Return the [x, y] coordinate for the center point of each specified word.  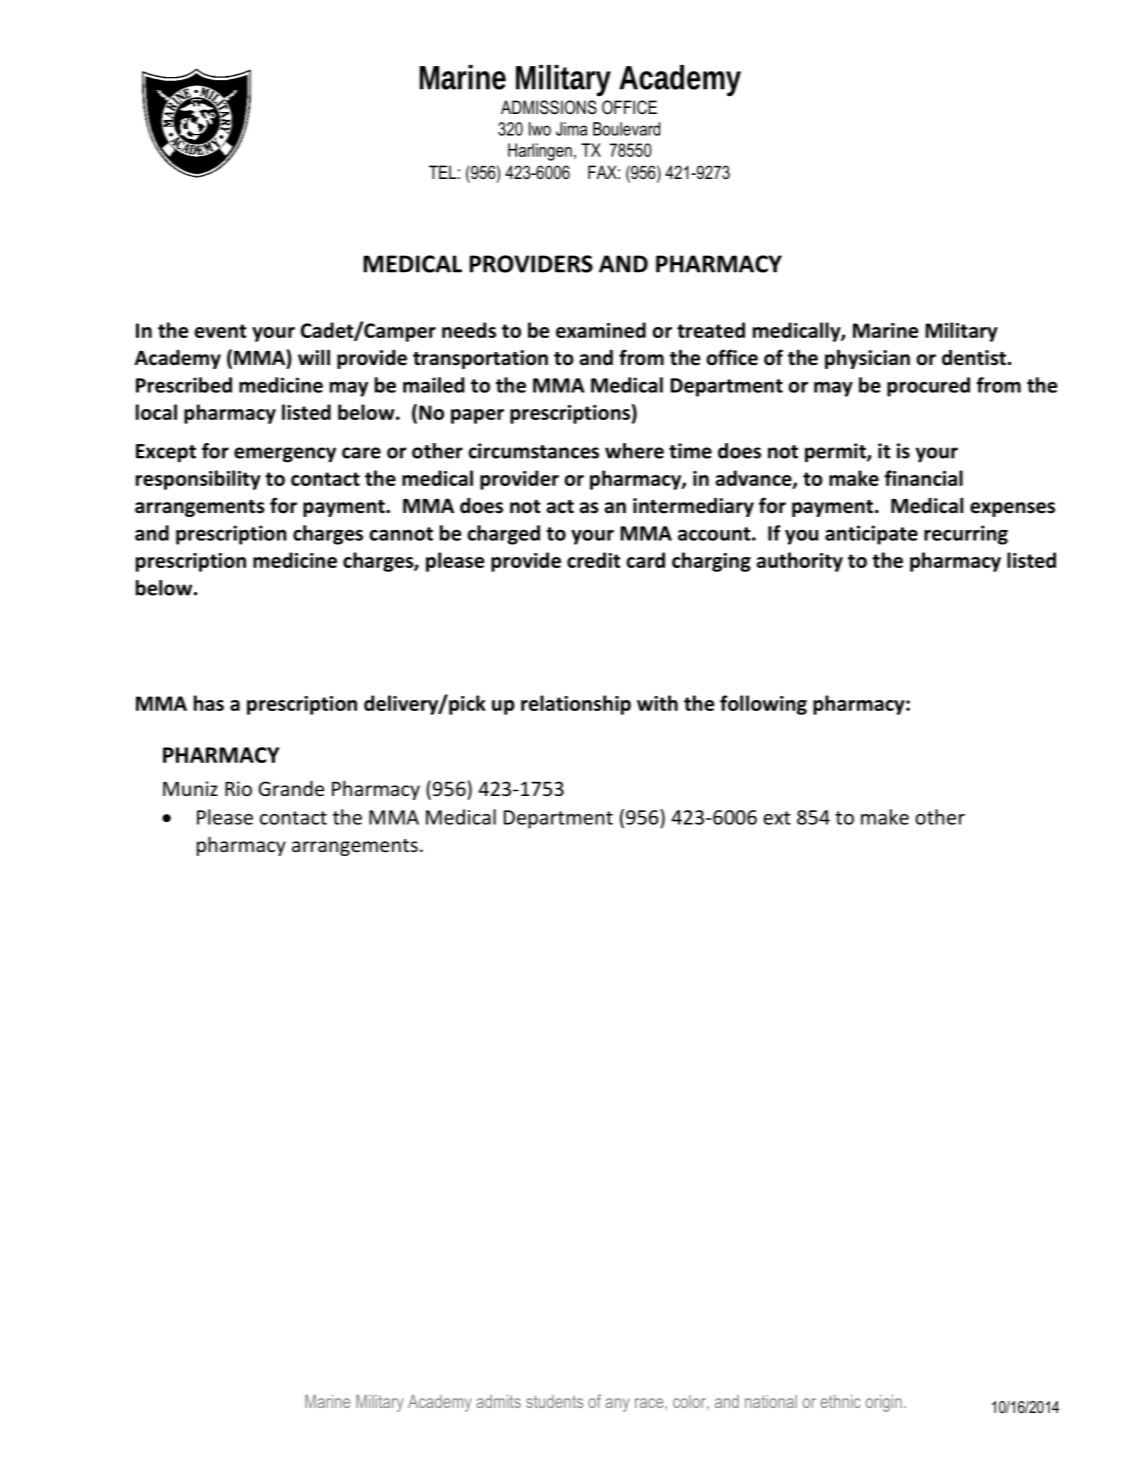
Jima [571, 129]
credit [593, 560]
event [220, 331]
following [763, 705]
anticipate [871, 535]
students [554, 1401]
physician [867, 359]
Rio [238, 788]
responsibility [198, 480]
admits [498, 1401]
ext [777, 818]
